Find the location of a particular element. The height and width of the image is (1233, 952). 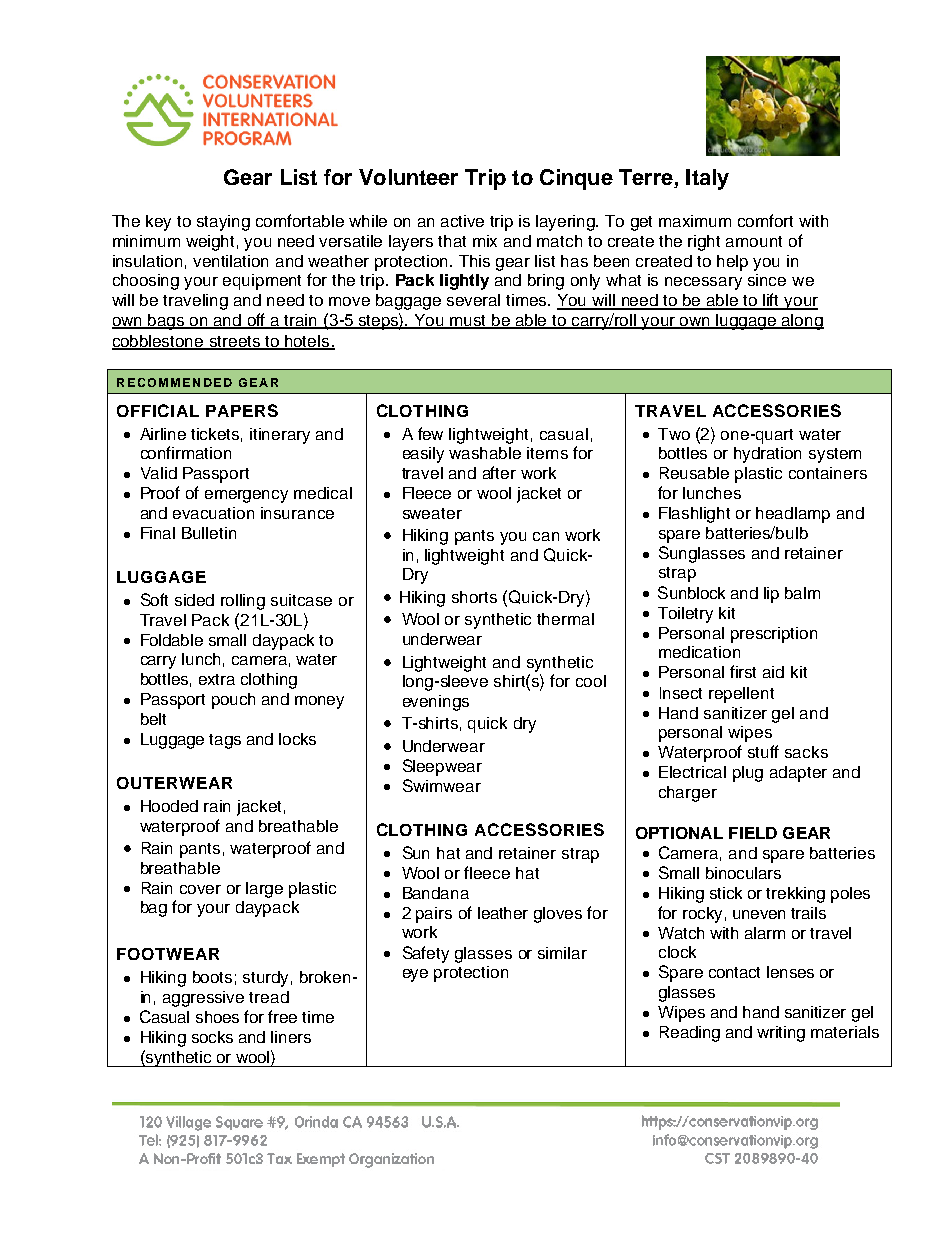

active is located at coordinates (462, 221).
